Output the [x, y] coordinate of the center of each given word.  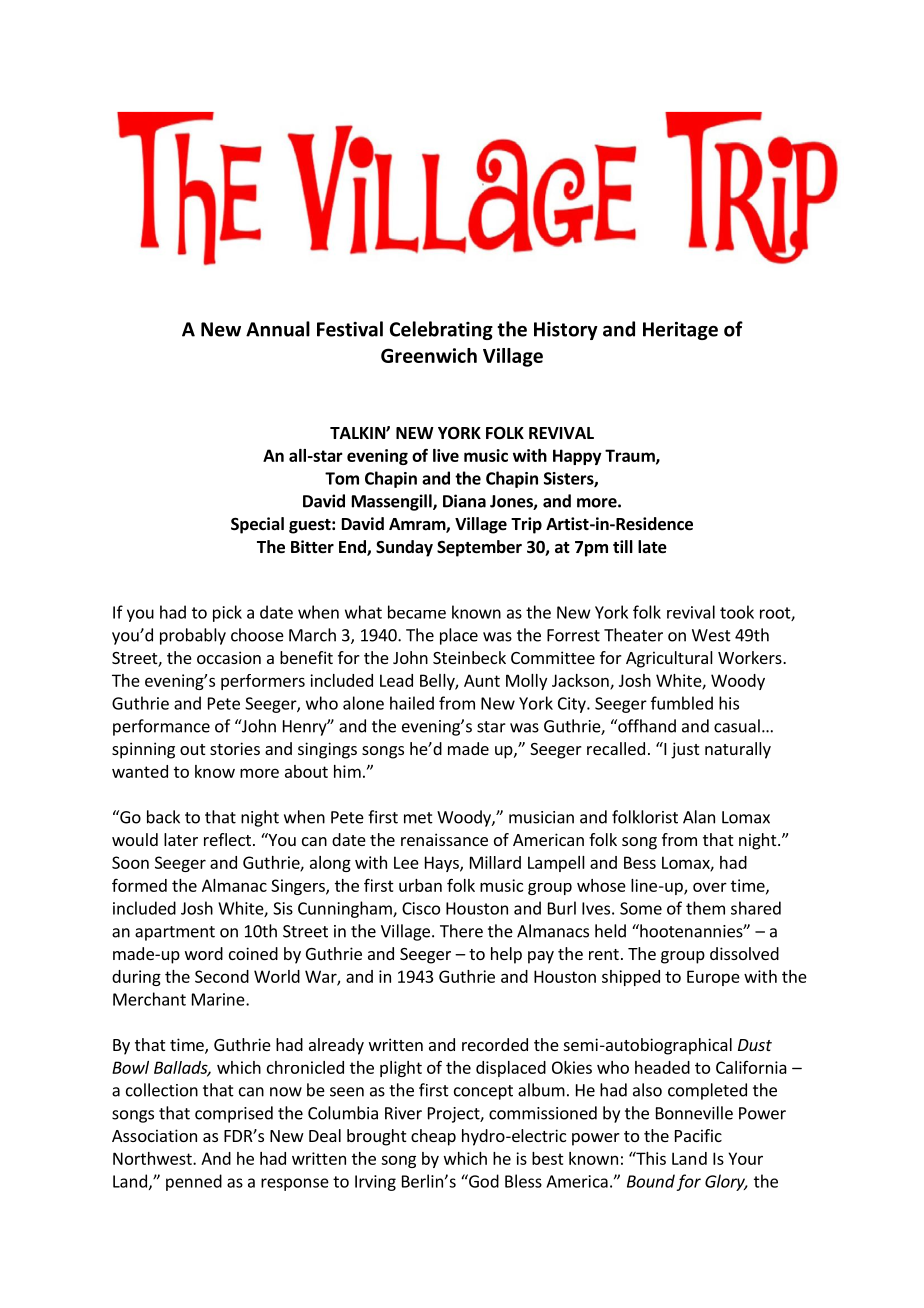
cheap [433, 1137]
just [685, 750]
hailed [412, 703]
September [479, 548]
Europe [713, 978]
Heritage [680, 331]
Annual [278, 329]
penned [194, 1182]
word [204, 953]
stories [235, 748]
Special [257, 525]
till [623, 546]
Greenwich [429, 355]
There [461, 931]
